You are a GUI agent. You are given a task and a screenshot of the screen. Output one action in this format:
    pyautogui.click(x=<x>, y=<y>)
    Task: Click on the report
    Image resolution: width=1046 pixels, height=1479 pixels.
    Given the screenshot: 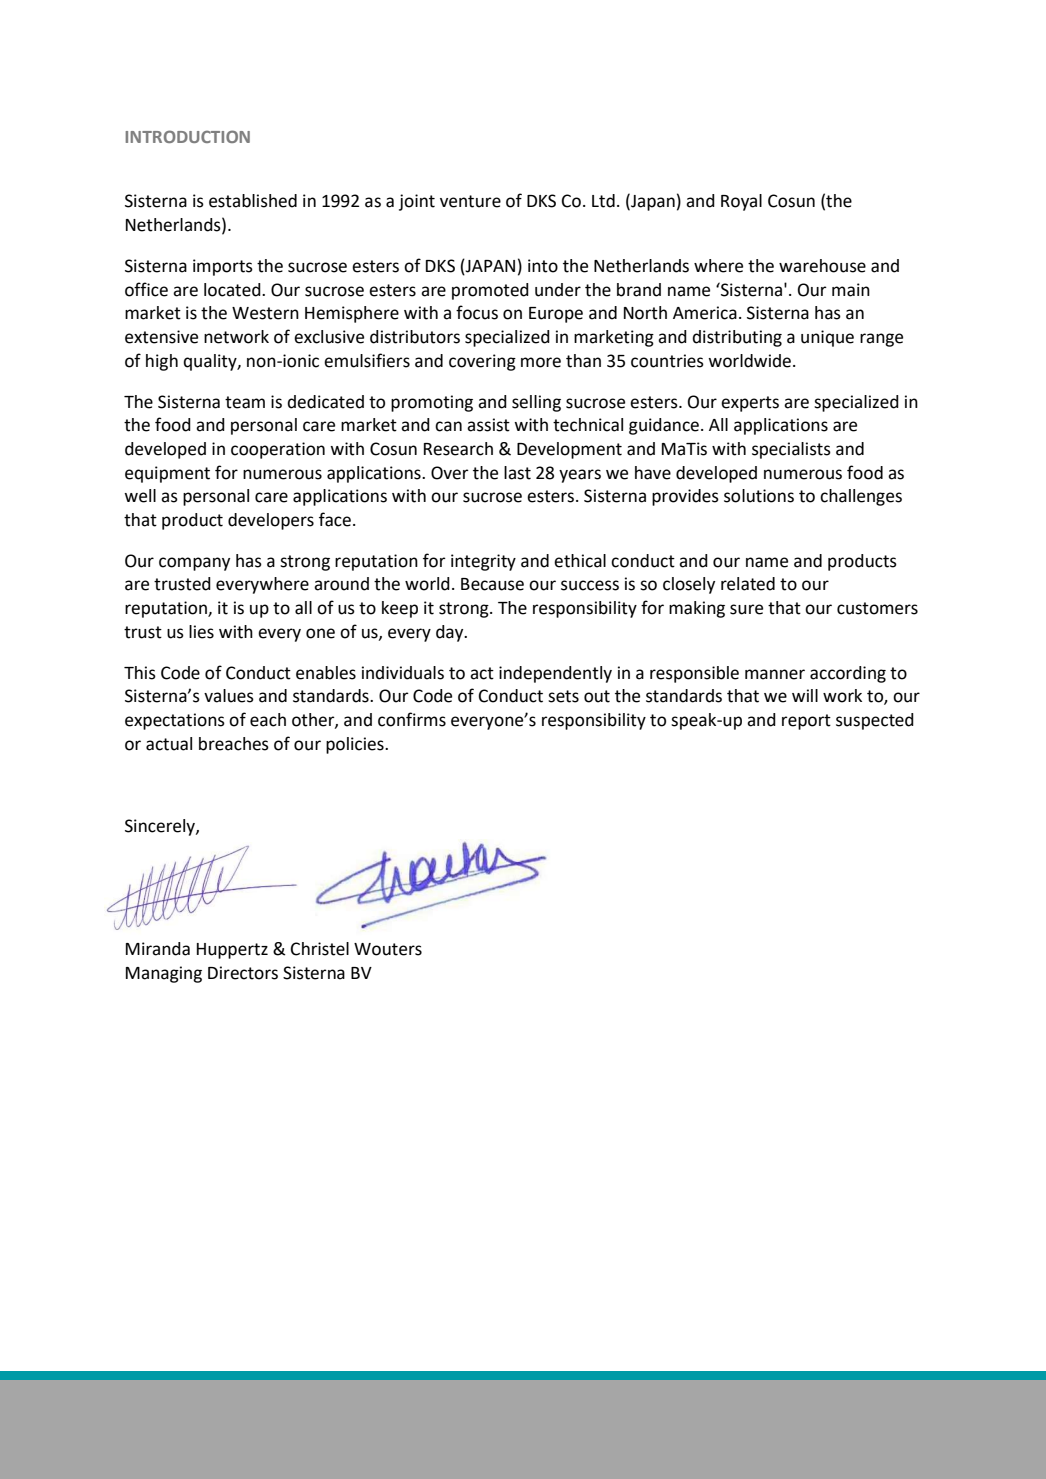 What is the action you would take?
    pyautogui.click(x=806, y=722)
